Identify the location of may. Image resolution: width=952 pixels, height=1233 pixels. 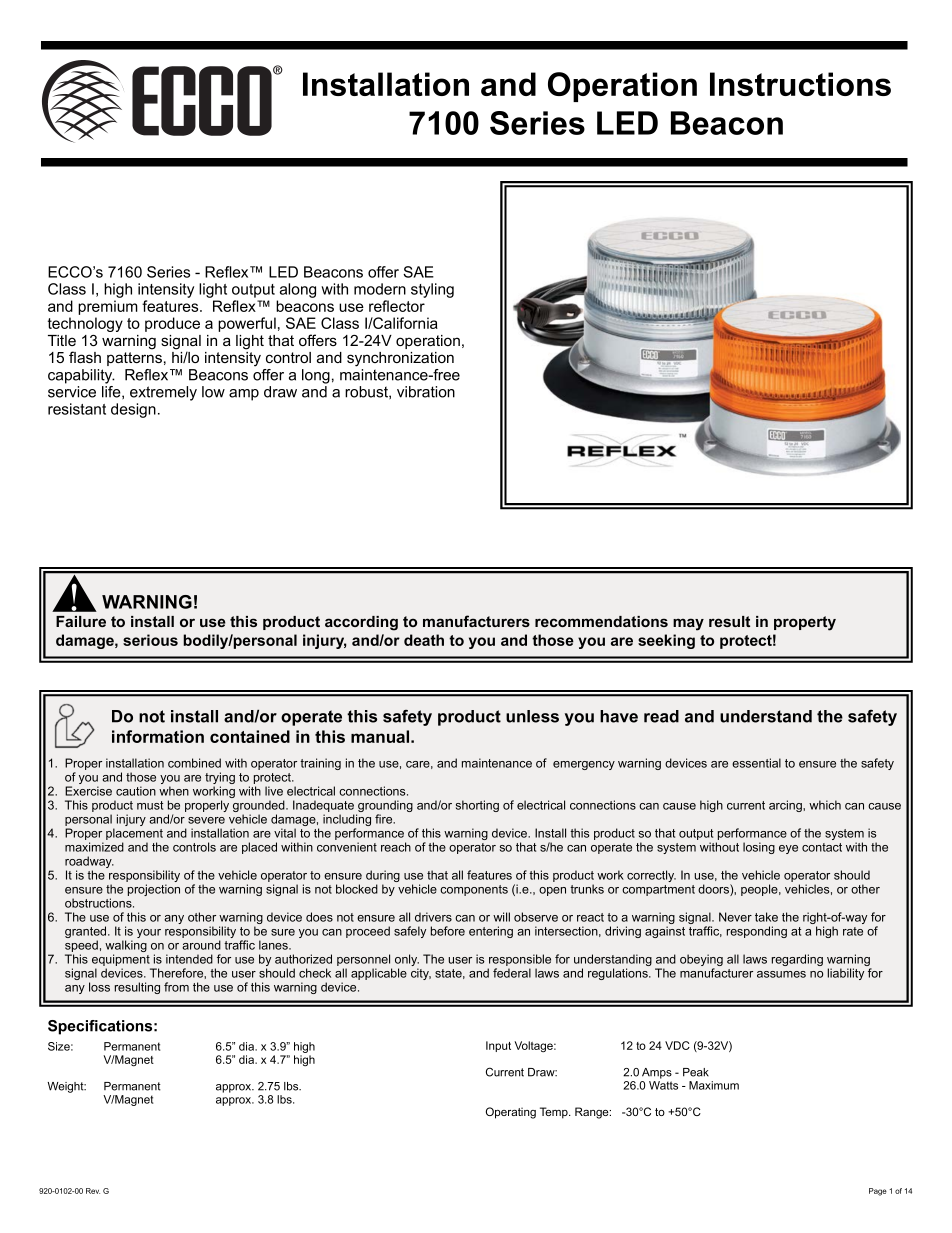
(688, 624).
